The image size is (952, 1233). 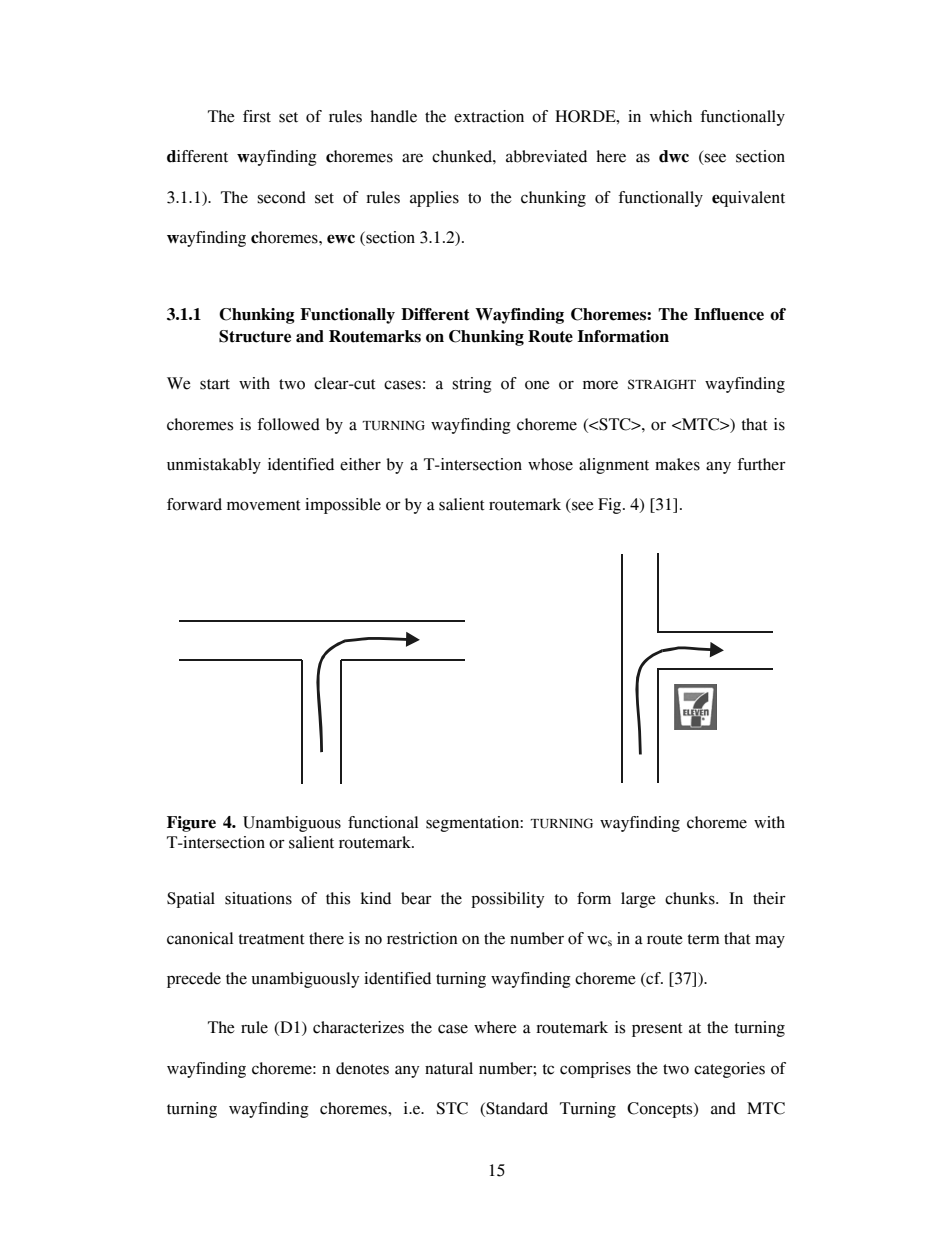 I want to click on denotes, so click(x=362, y=1068).
